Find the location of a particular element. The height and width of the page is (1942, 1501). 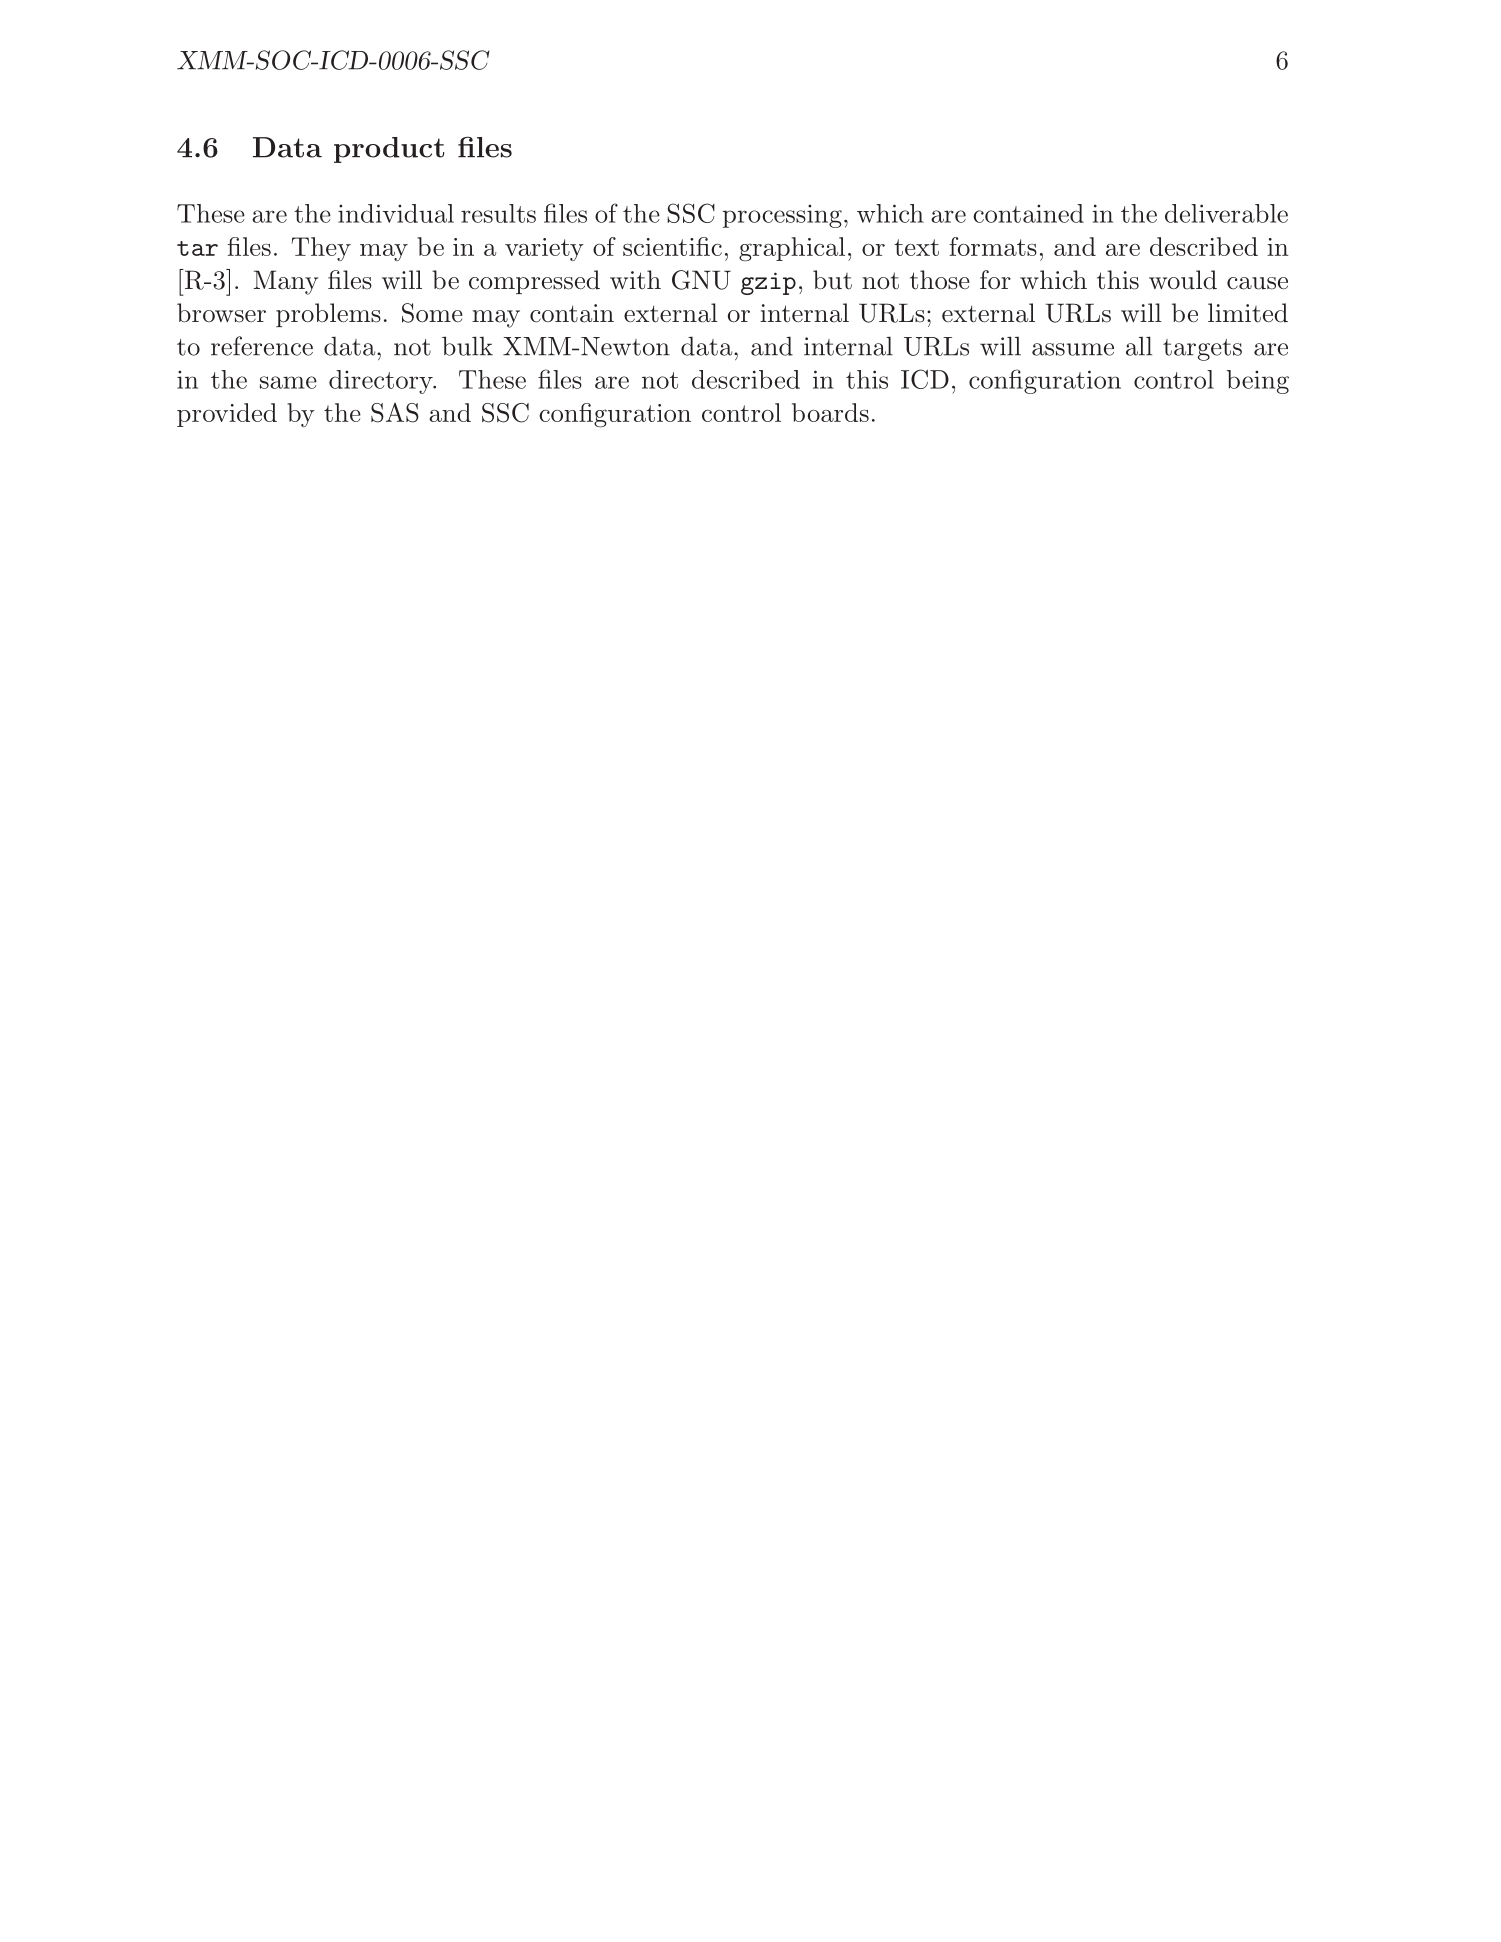

Many is located at coordinates (285, 282).
